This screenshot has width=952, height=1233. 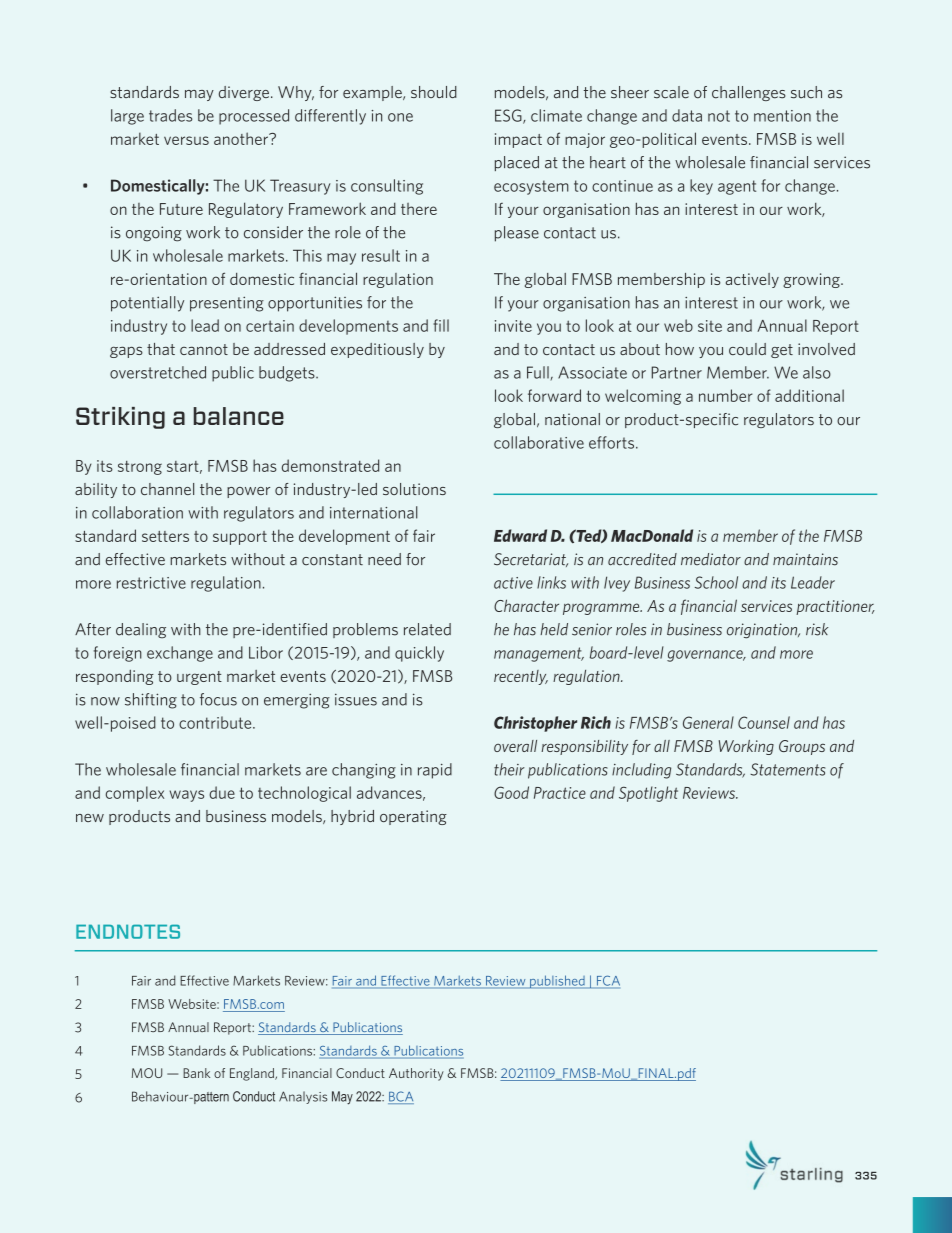 I want to click on number, so click(x=726, y=395).
